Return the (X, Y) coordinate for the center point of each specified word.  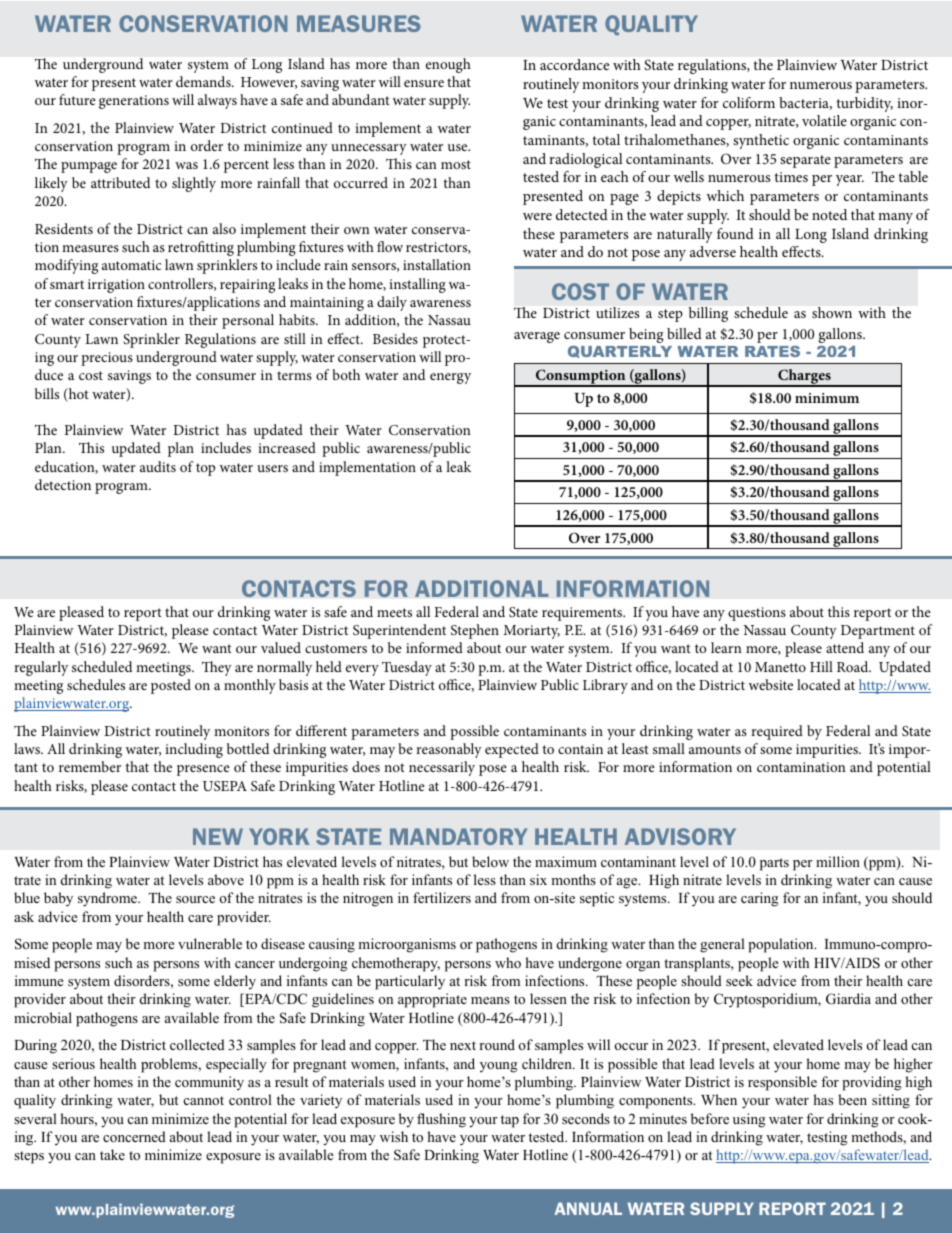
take (112, 1154)
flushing (441, 1120)
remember (90, 766)
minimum (827, 398)
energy (450, 378)
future (77, 99)
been (852, 1099)
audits (158, 466)
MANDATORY (458, 836)
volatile (824, 120)
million (838, 861)
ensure (424, 83)
